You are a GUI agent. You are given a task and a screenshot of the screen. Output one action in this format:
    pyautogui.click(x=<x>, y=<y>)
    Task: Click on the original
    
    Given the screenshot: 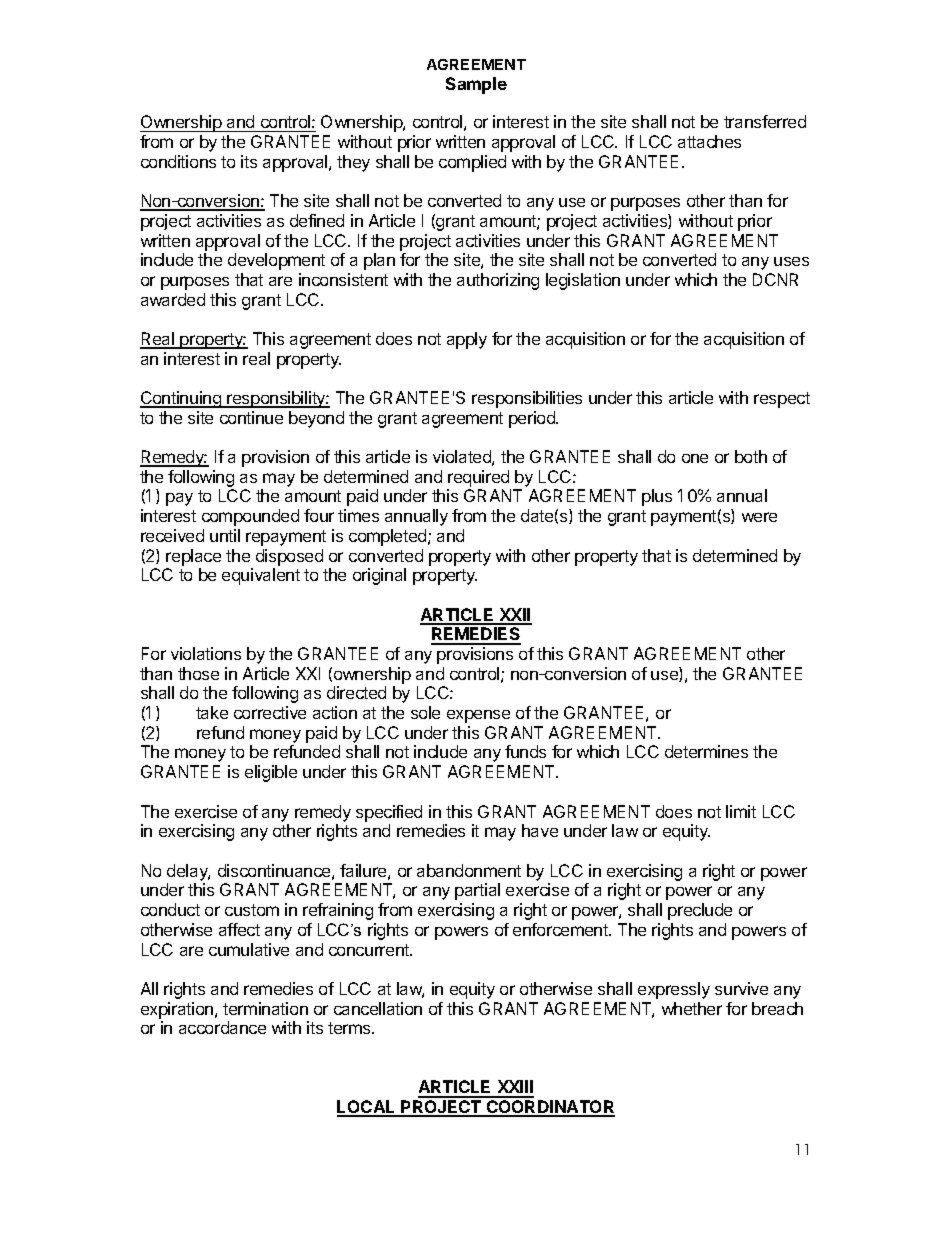 What is the action you would take?
    pyautogui.click(x=379, y=576)
